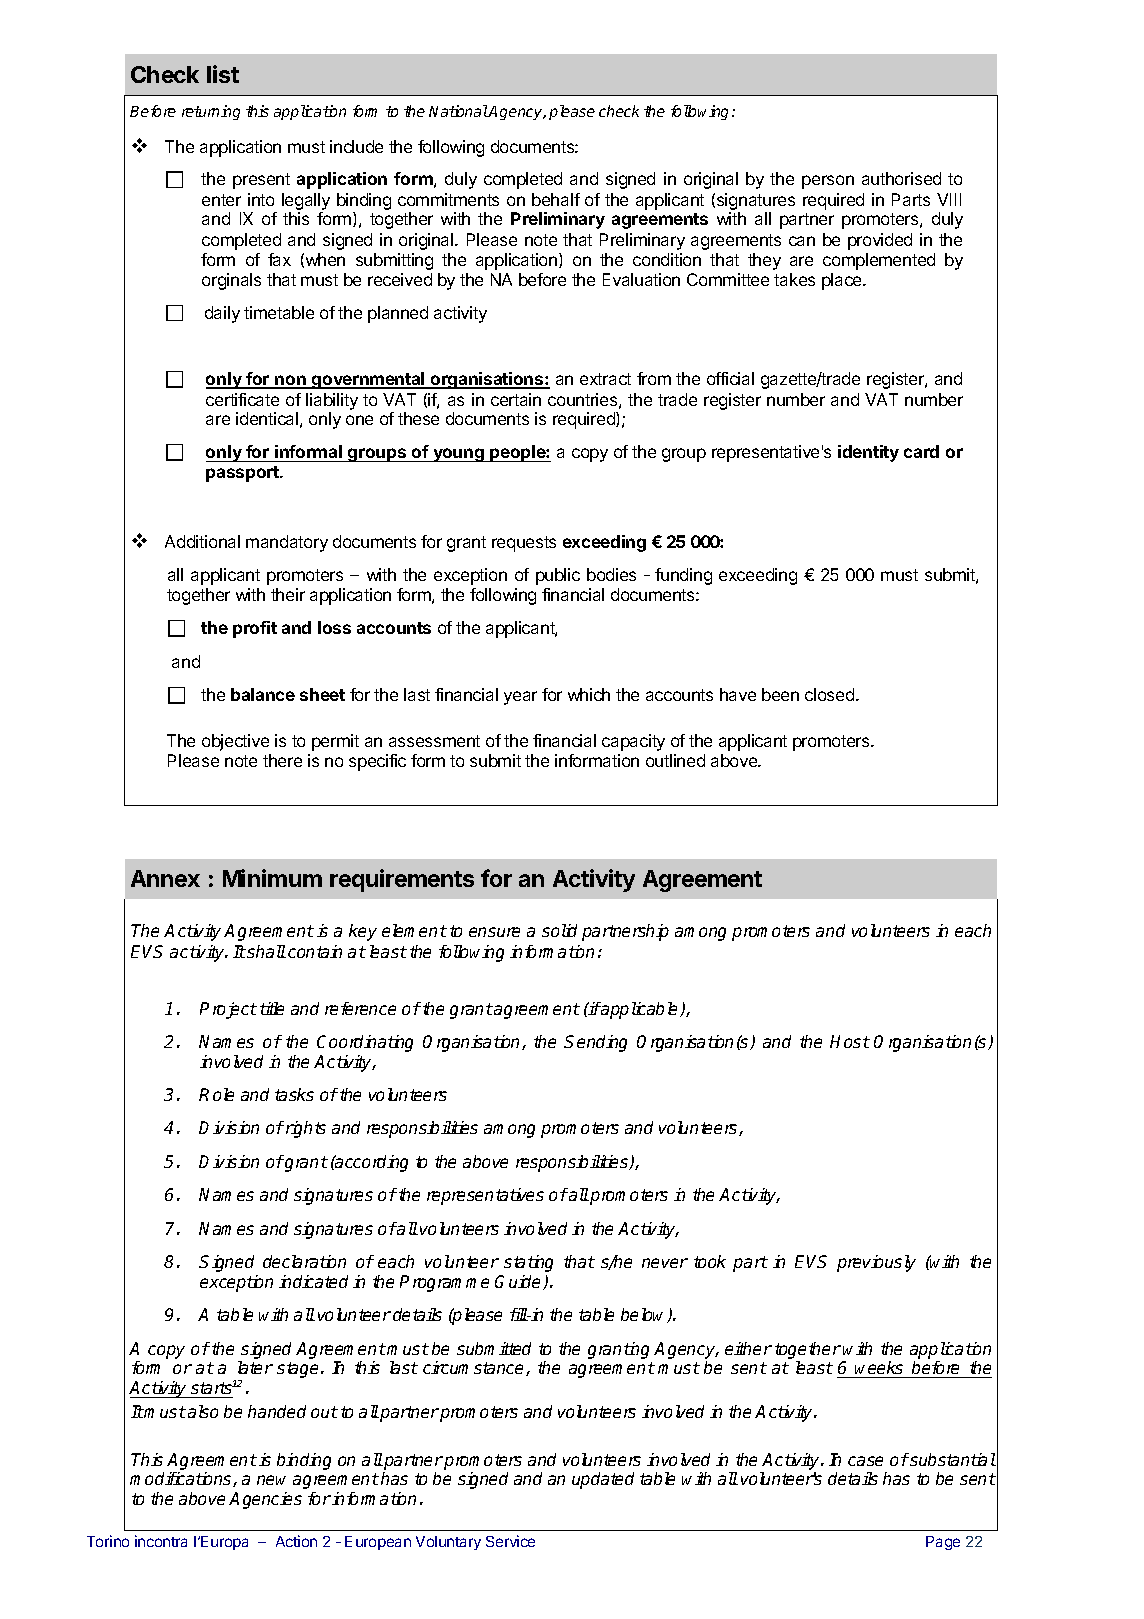  I want to click on closed, so click(829, 694).
